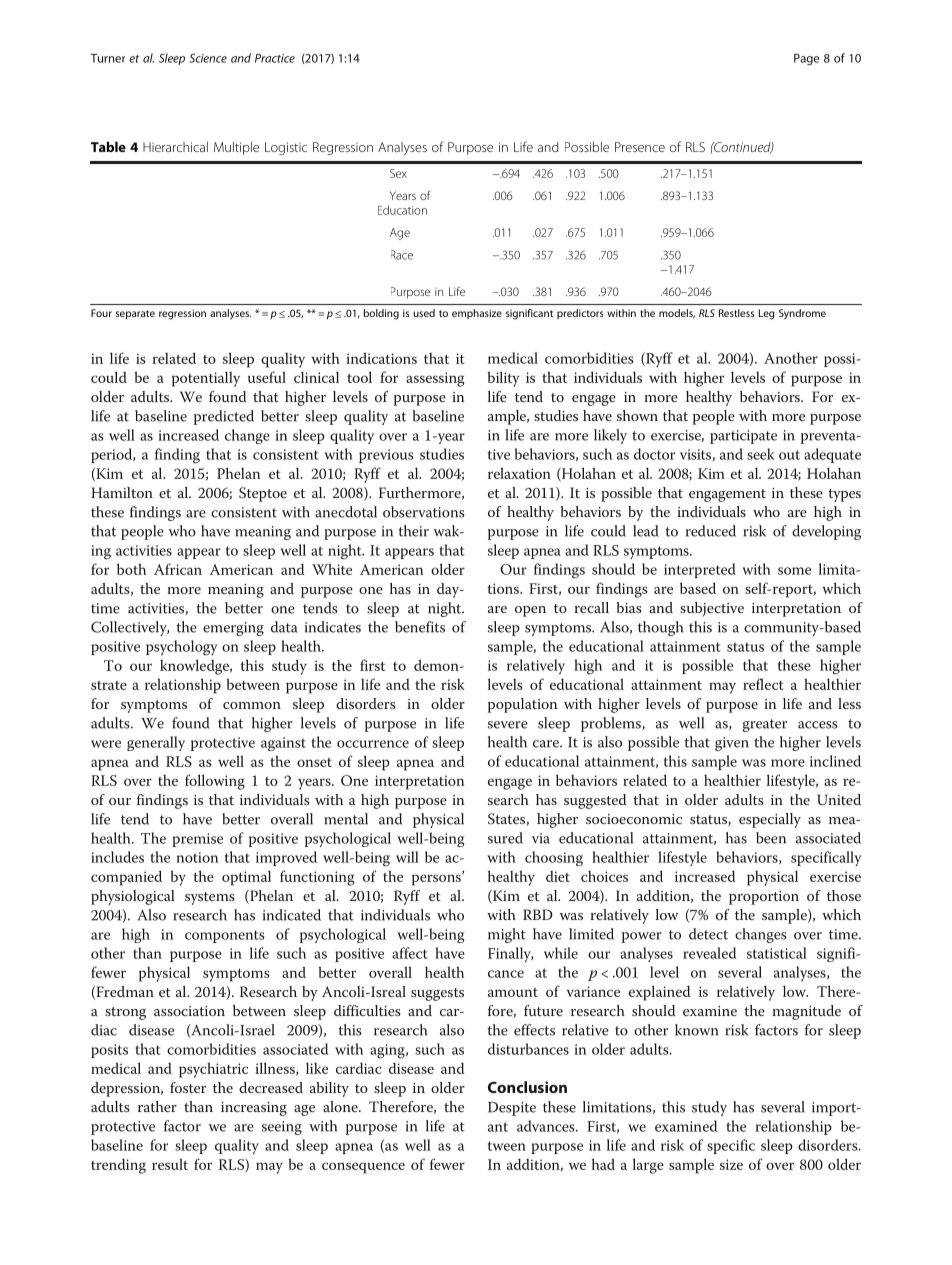 This document has width=952, height=1265. What do you see at coordinates (170, 1164) in the document?
I see `result` at bounding box center [170, 1164].
